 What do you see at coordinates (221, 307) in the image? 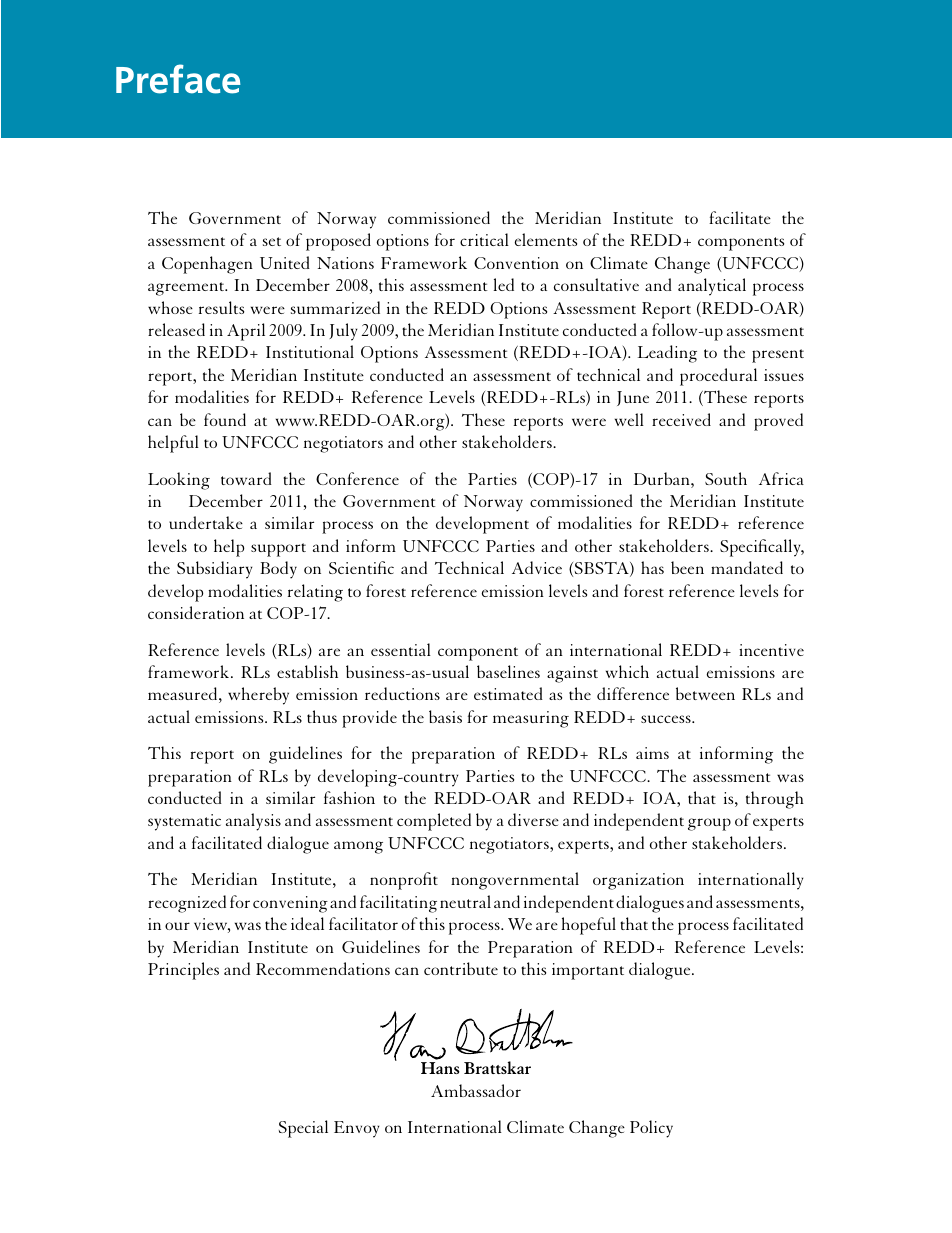
I see `results` at bounding box center [221, 307].
